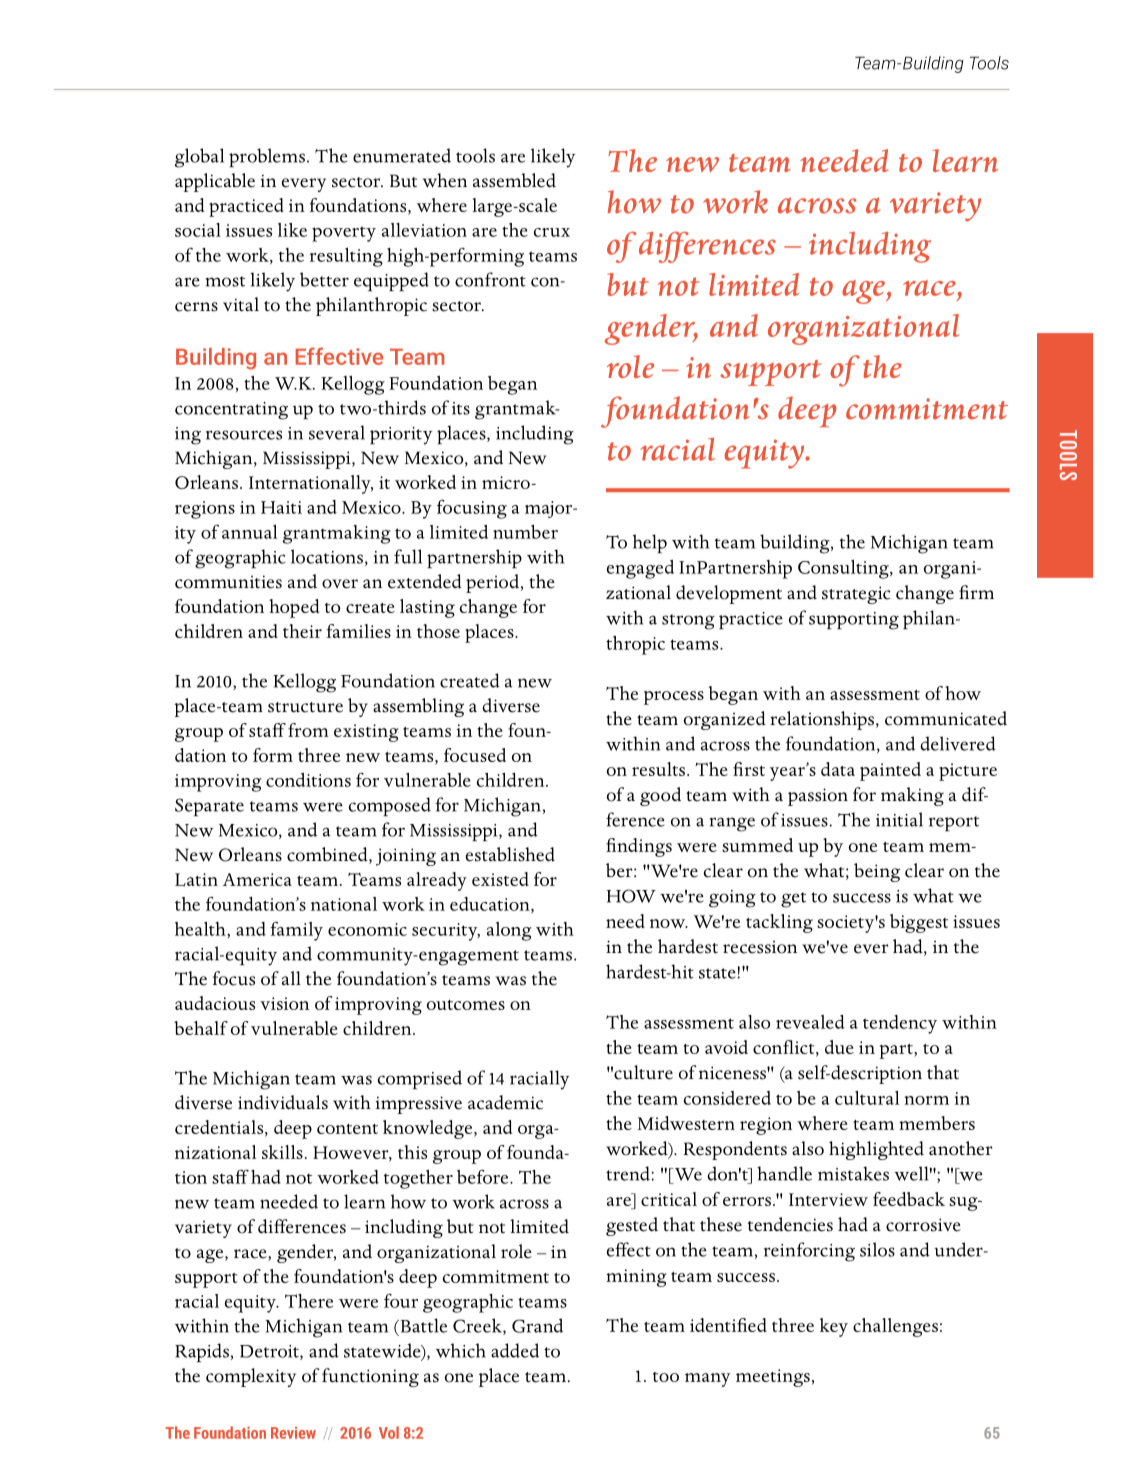 The height and width of the image is (1484, 1147). I want to click on number, so click(525, 532).
